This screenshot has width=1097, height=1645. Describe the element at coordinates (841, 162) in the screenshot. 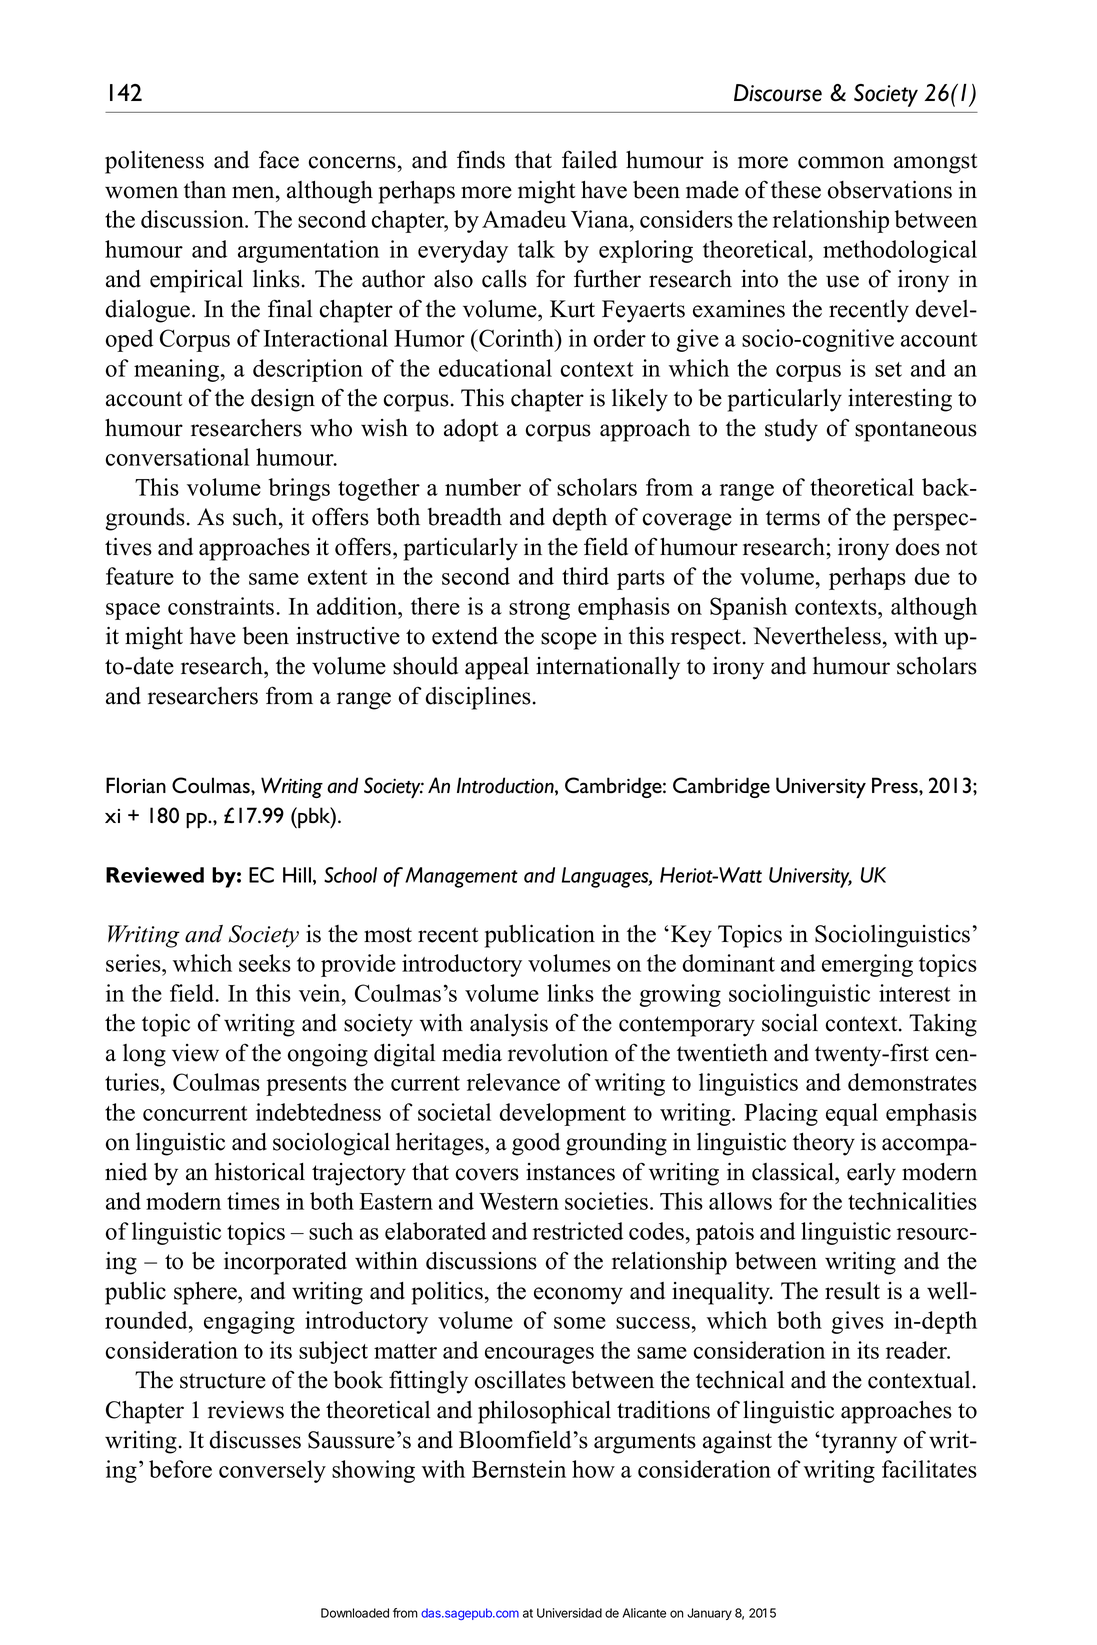

I see `common` at that location.
